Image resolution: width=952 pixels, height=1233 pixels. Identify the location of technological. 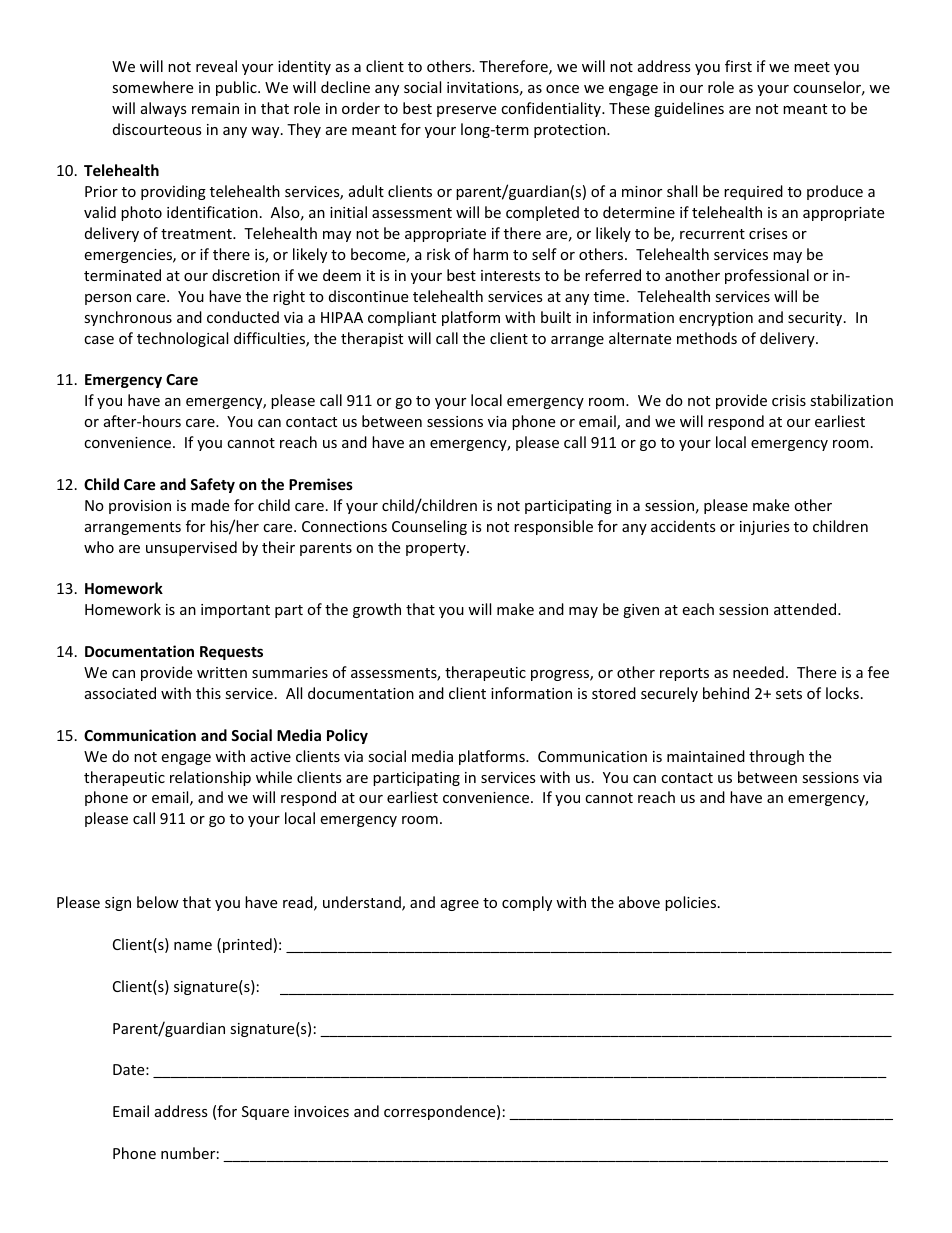
(182, 339).
